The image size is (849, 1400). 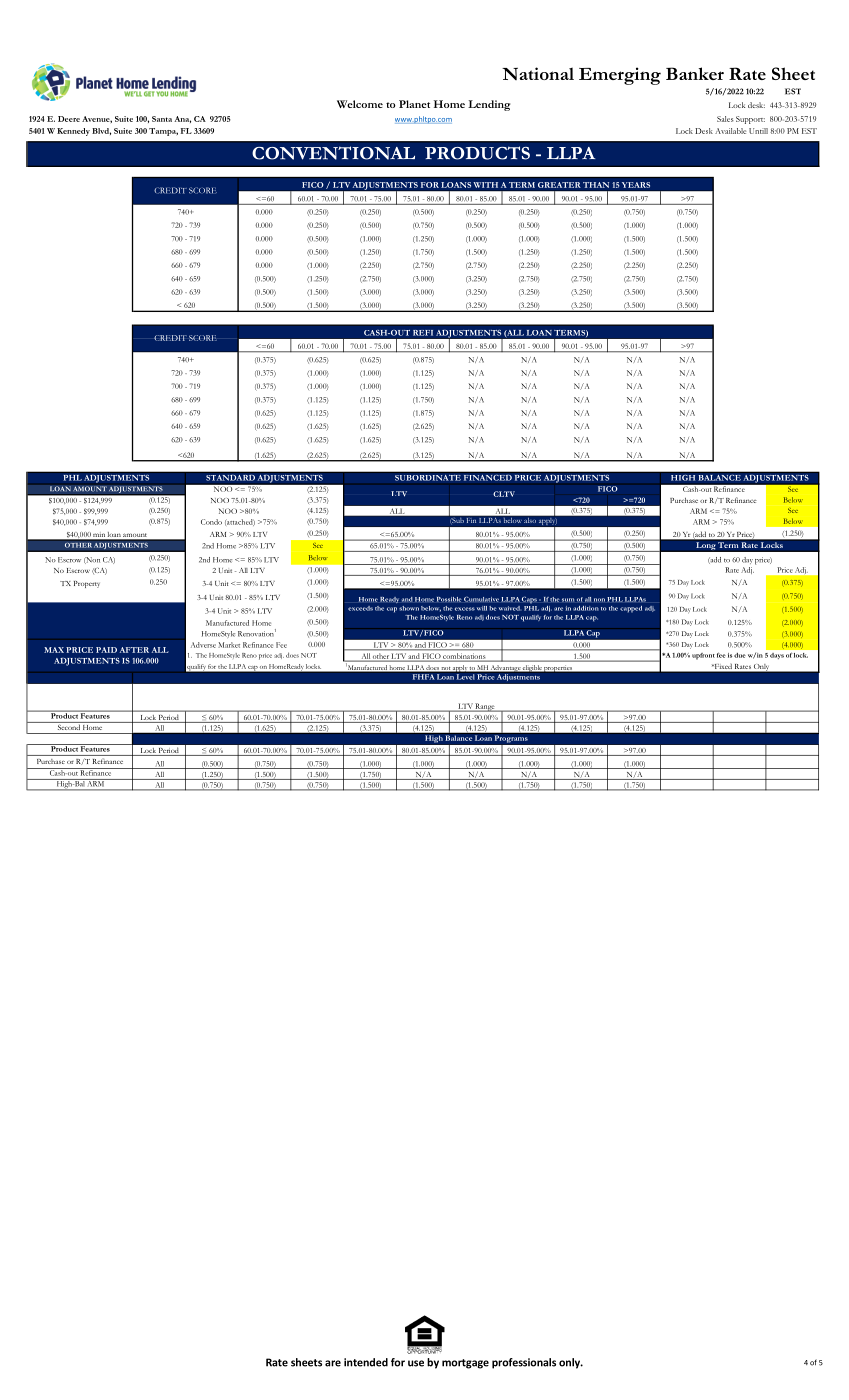 What do you see at coordinates (360, 104) in the screenshot?
I see `Welcome` at bounding box center [360, 104].
